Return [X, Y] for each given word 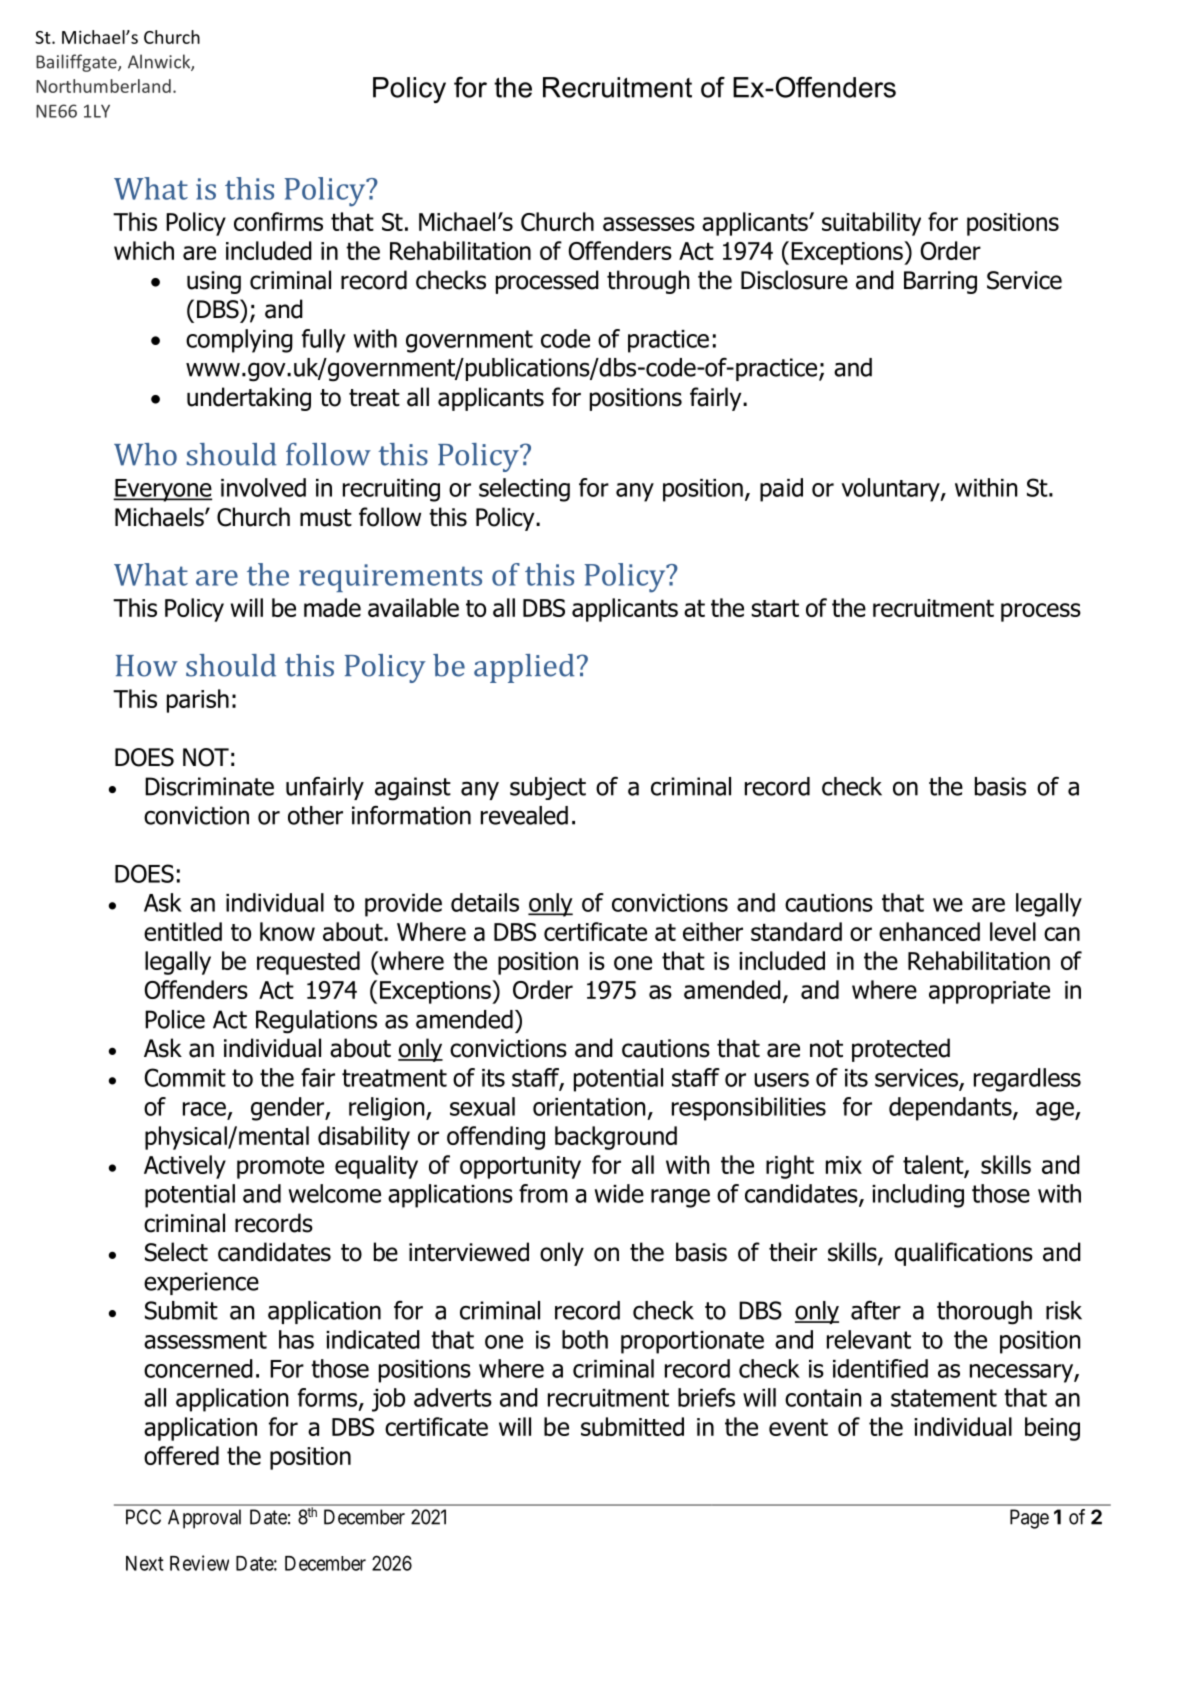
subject [548, 788]
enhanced [929, 931]
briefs [706, 1397]
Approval [204, 1519]
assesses [649, 224]
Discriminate [209, 786]
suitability [871, 224]
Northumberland [103, 86]
